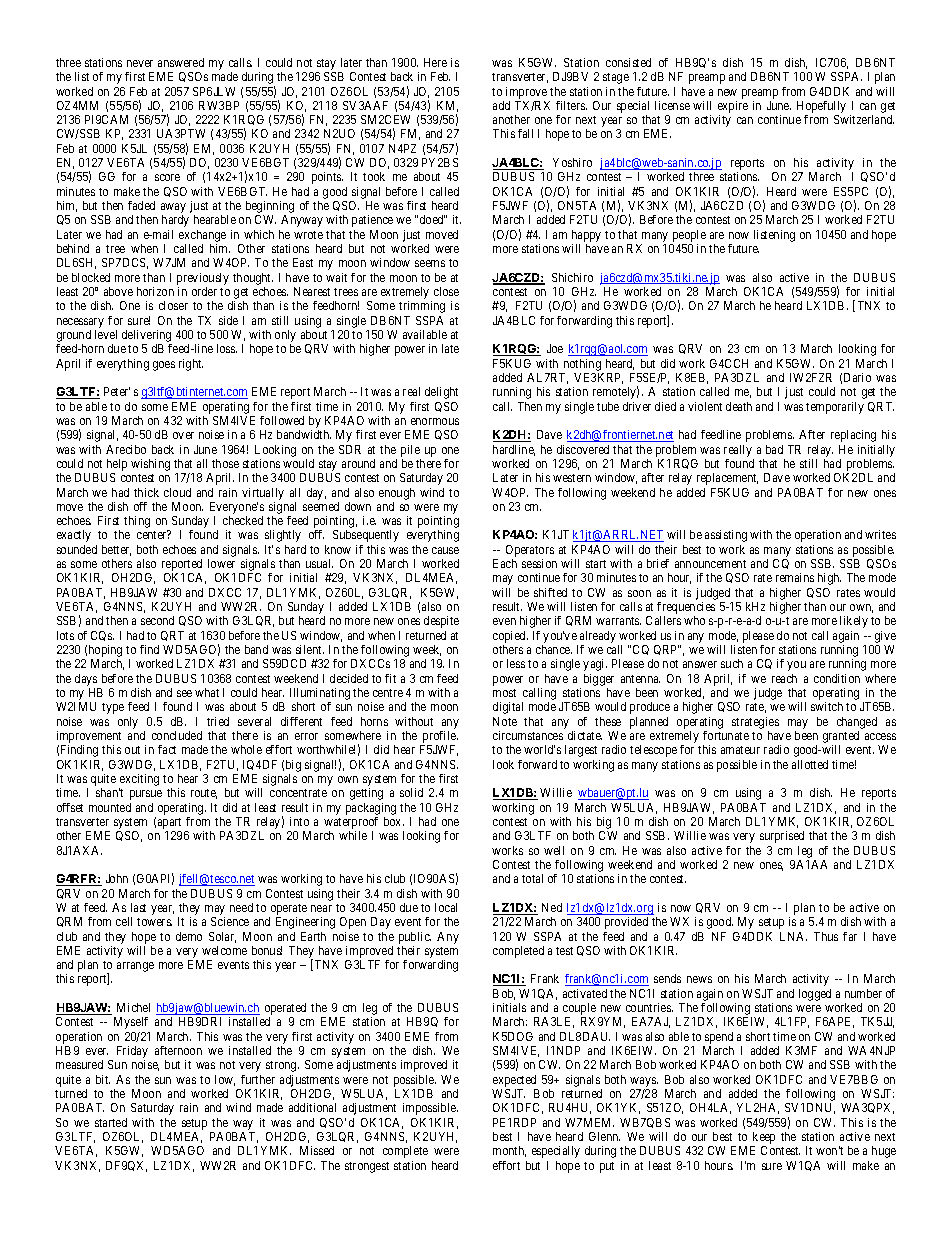  I want to click on pursue, so click(146, 795).
